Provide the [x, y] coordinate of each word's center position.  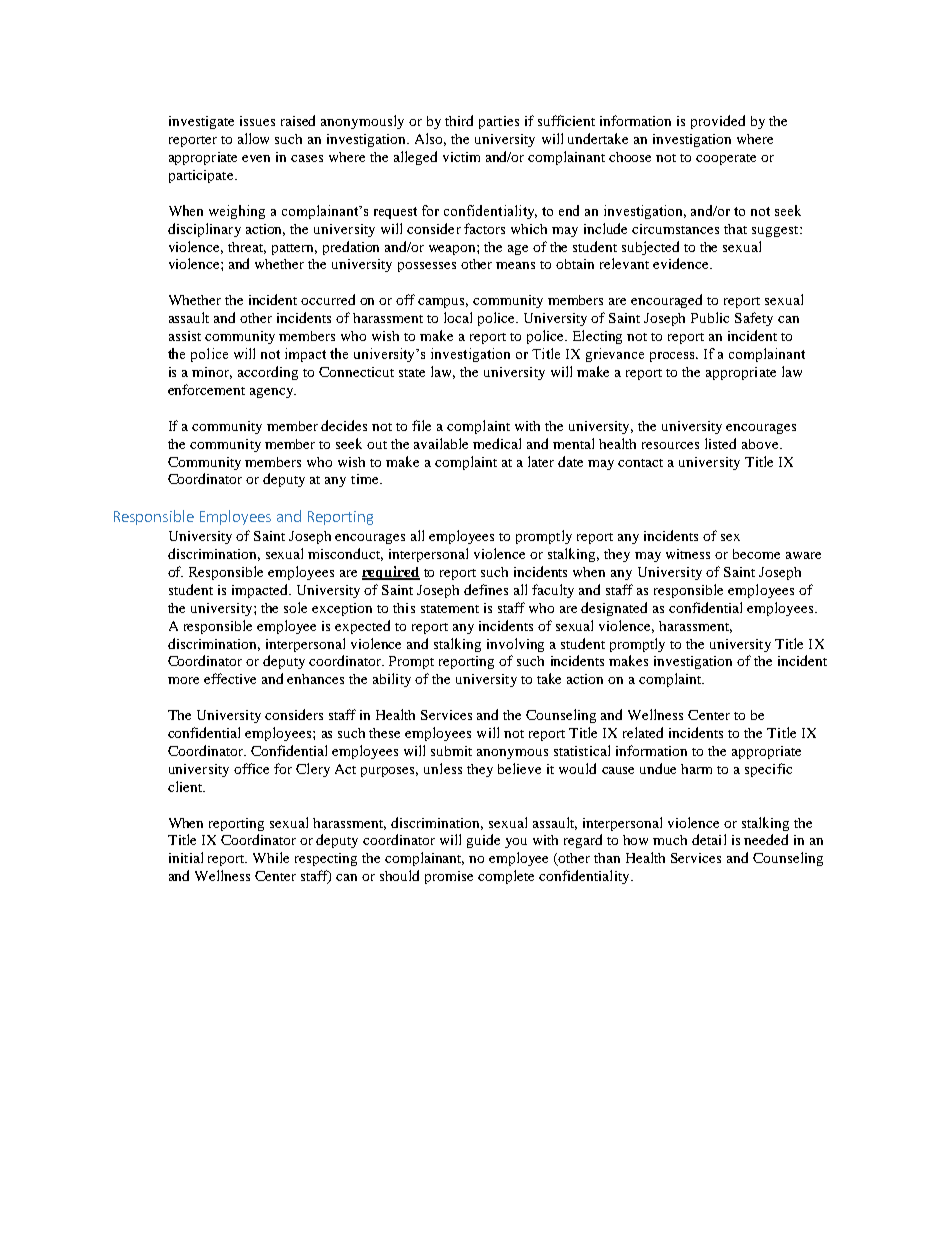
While [271, 857]
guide [483, 841]
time [366, 479]
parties [499, 122]
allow [253, 138]
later [541, 461]
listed [720, 443]
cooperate [726, 159]
